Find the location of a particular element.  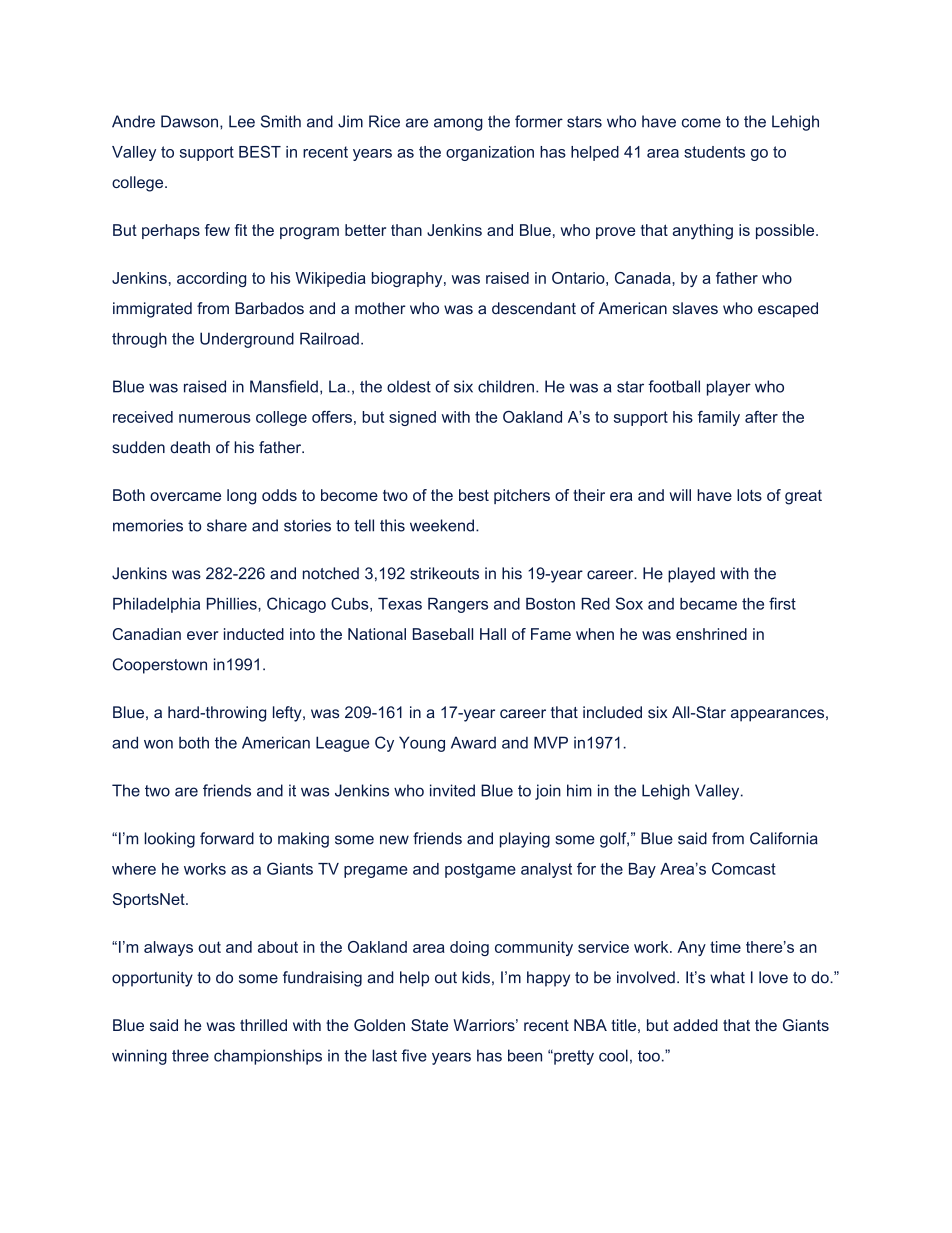

added is located at coordinates (695, 1025).
